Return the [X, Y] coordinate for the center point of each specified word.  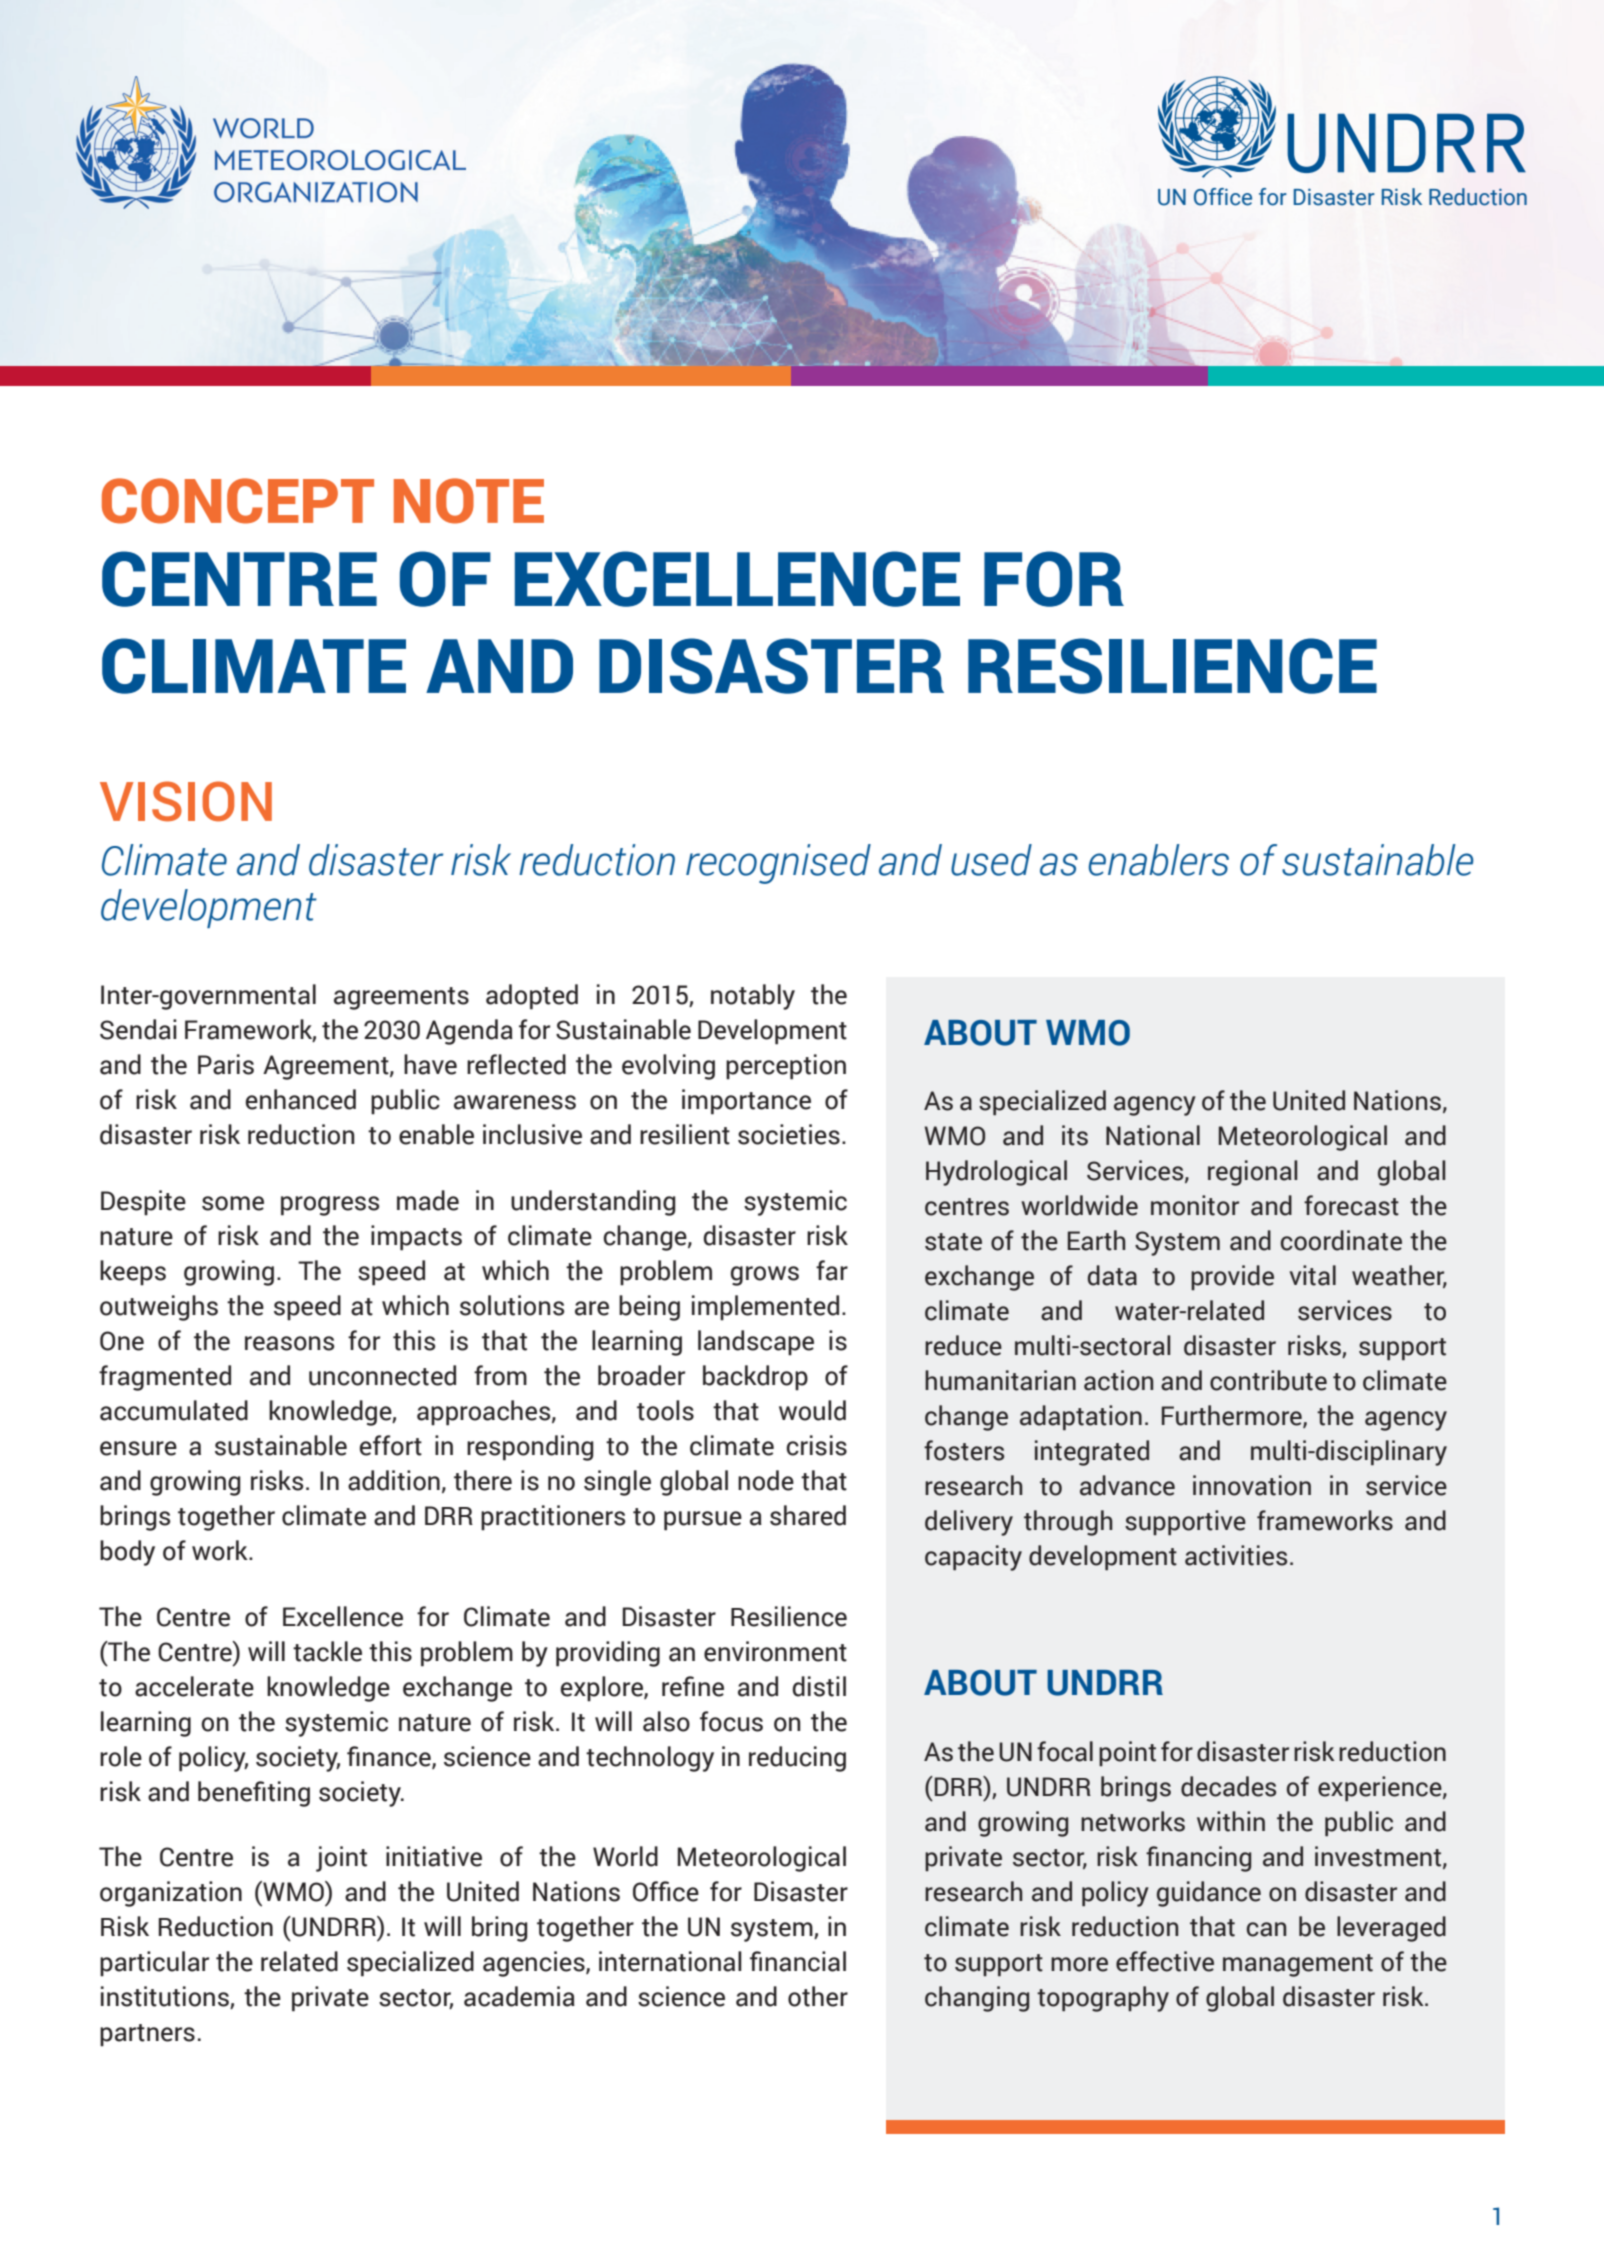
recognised [778, 864]
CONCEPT [238, 501]
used [991, 860]
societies [789, 1134]
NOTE [469, 501]
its [1075, 1135]
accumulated [174, 1410]
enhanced [300, 1099]
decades [1228, 1786]
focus [731, 1721]
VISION [186, 801]
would [812, 1410]
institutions [166, 1997]
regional [1252, 1173]
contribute [1268, 1380]
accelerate [194, 1686]
